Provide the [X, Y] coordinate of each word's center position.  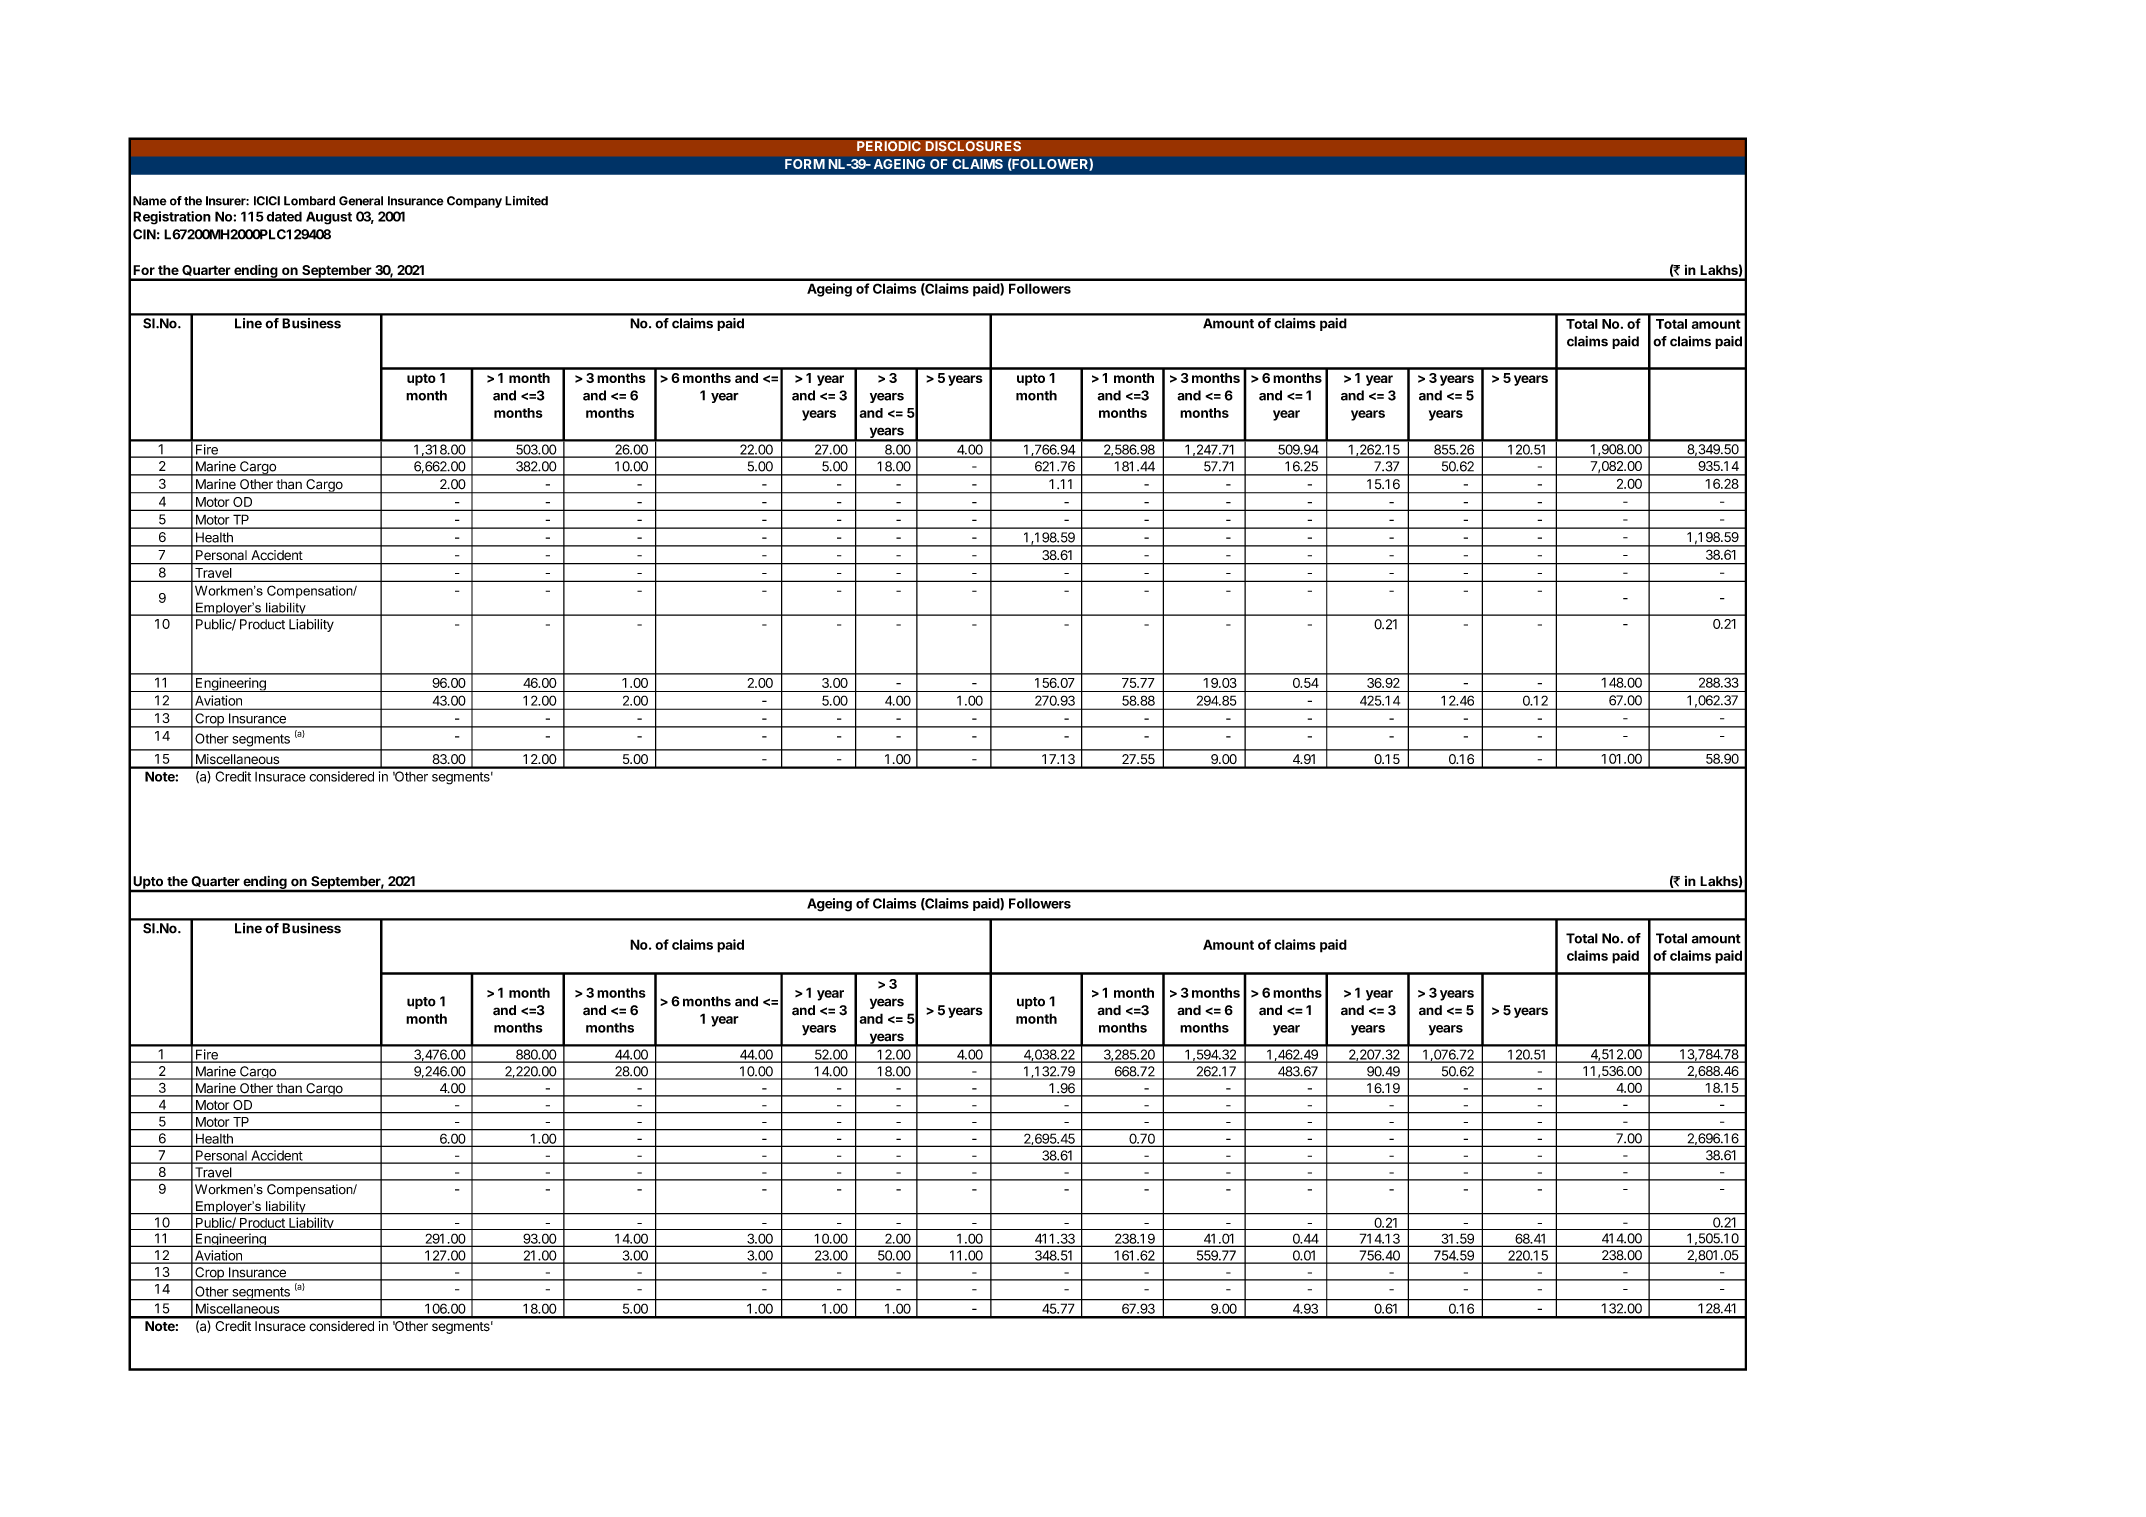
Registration [172, 218]
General [361, 201]
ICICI [267, 201]
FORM [805, 164]
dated [284, 216]
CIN [144, 234]
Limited [526, 201]
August [329, 218]
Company [474, 202]
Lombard [309, 201]
